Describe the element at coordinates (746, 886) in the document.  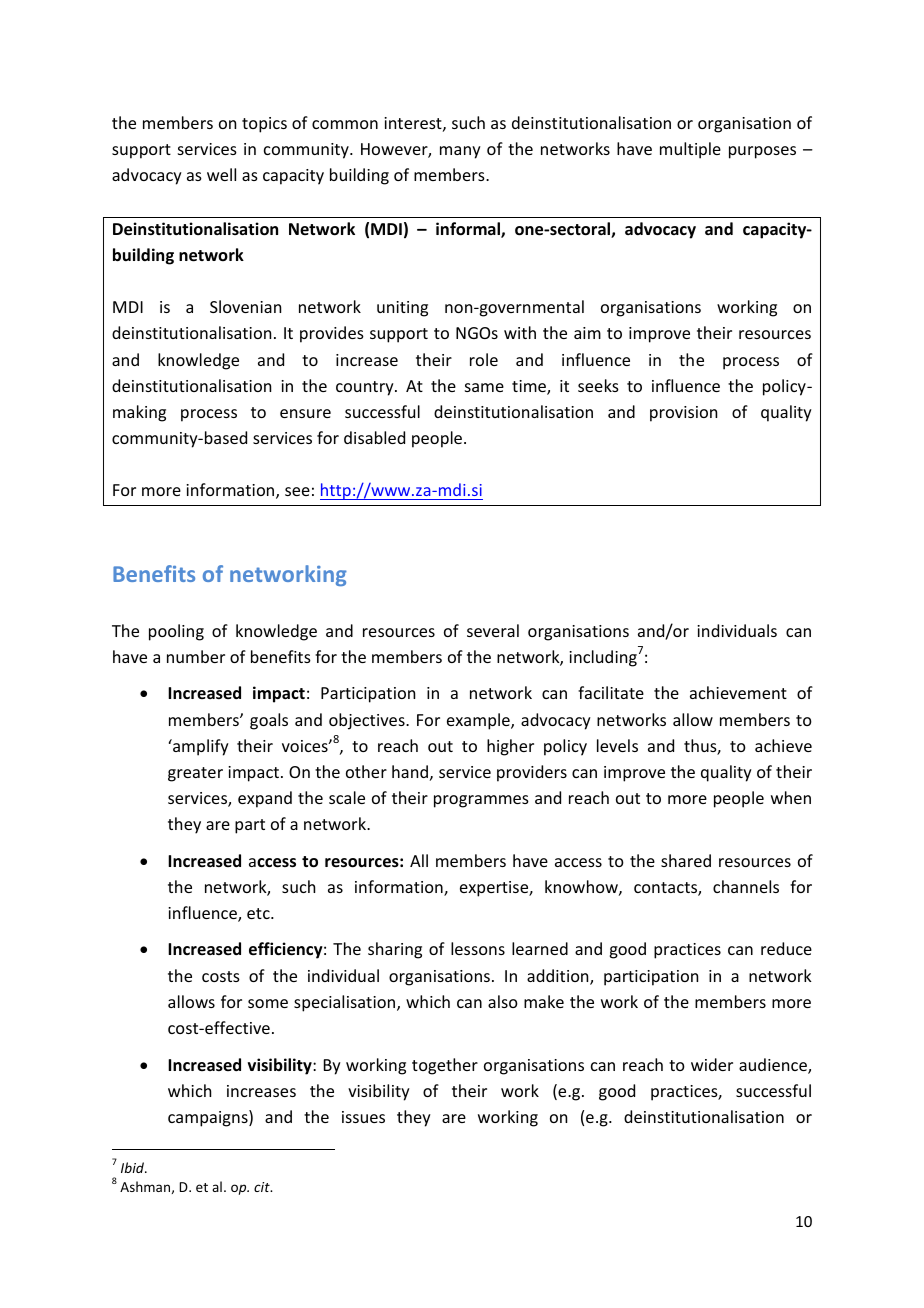
I see `channels` at that location.
